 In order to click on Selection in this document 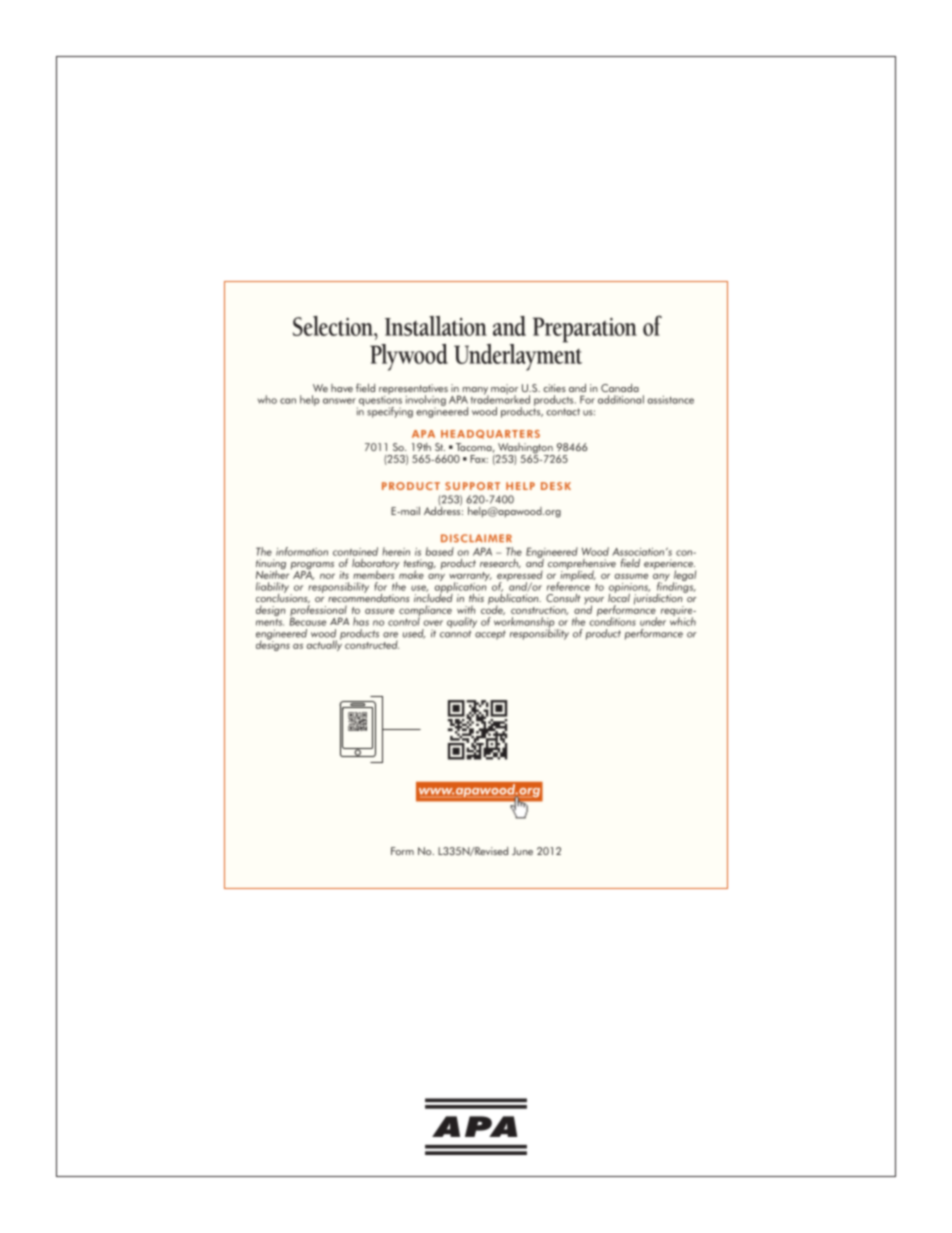, I will do `click(334, 326)`.
